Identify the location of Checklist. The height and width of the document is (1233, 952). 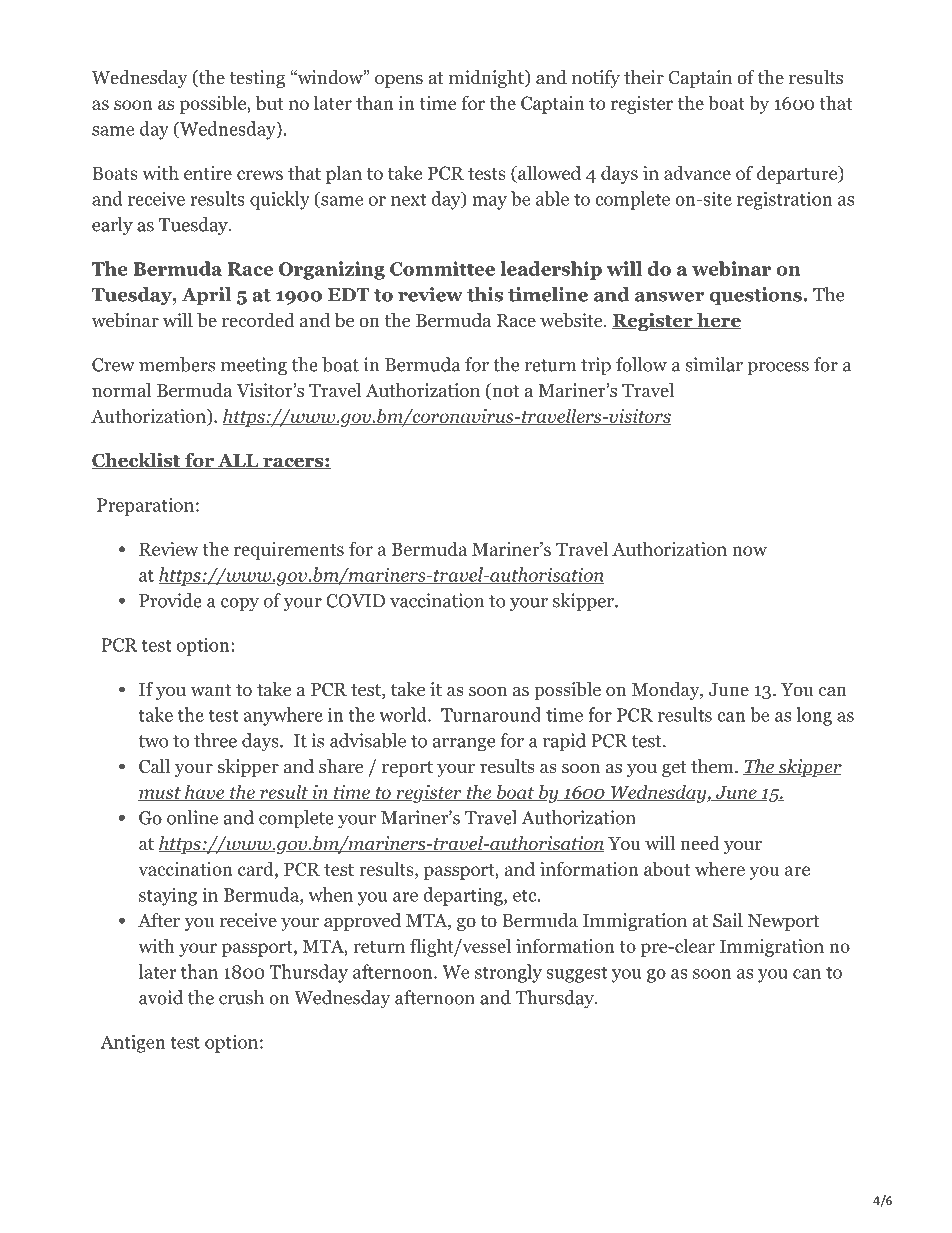
(137, 461).
